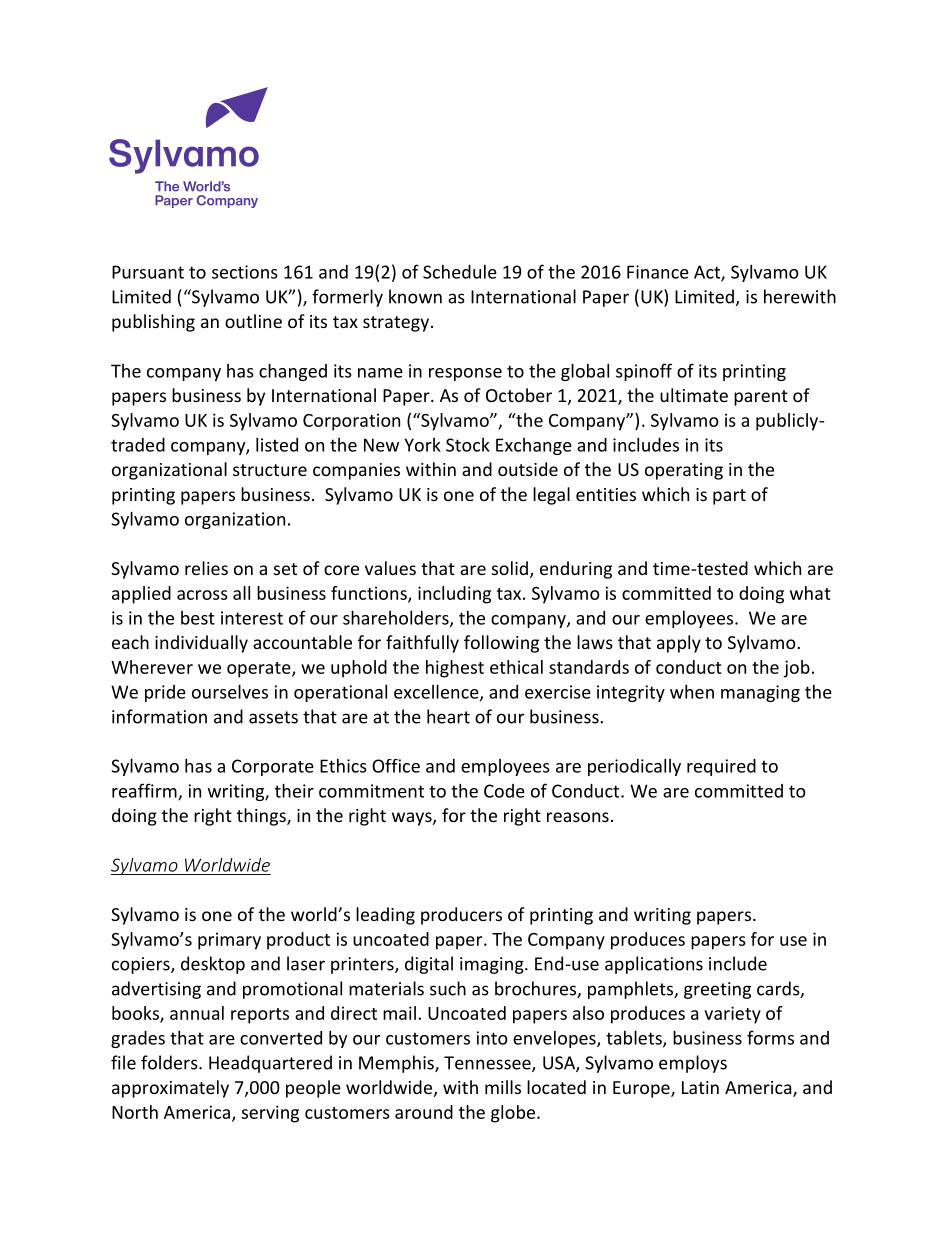  Describe the element at coordinates (700, 1087) in the image. I see `Latin` at that location.
